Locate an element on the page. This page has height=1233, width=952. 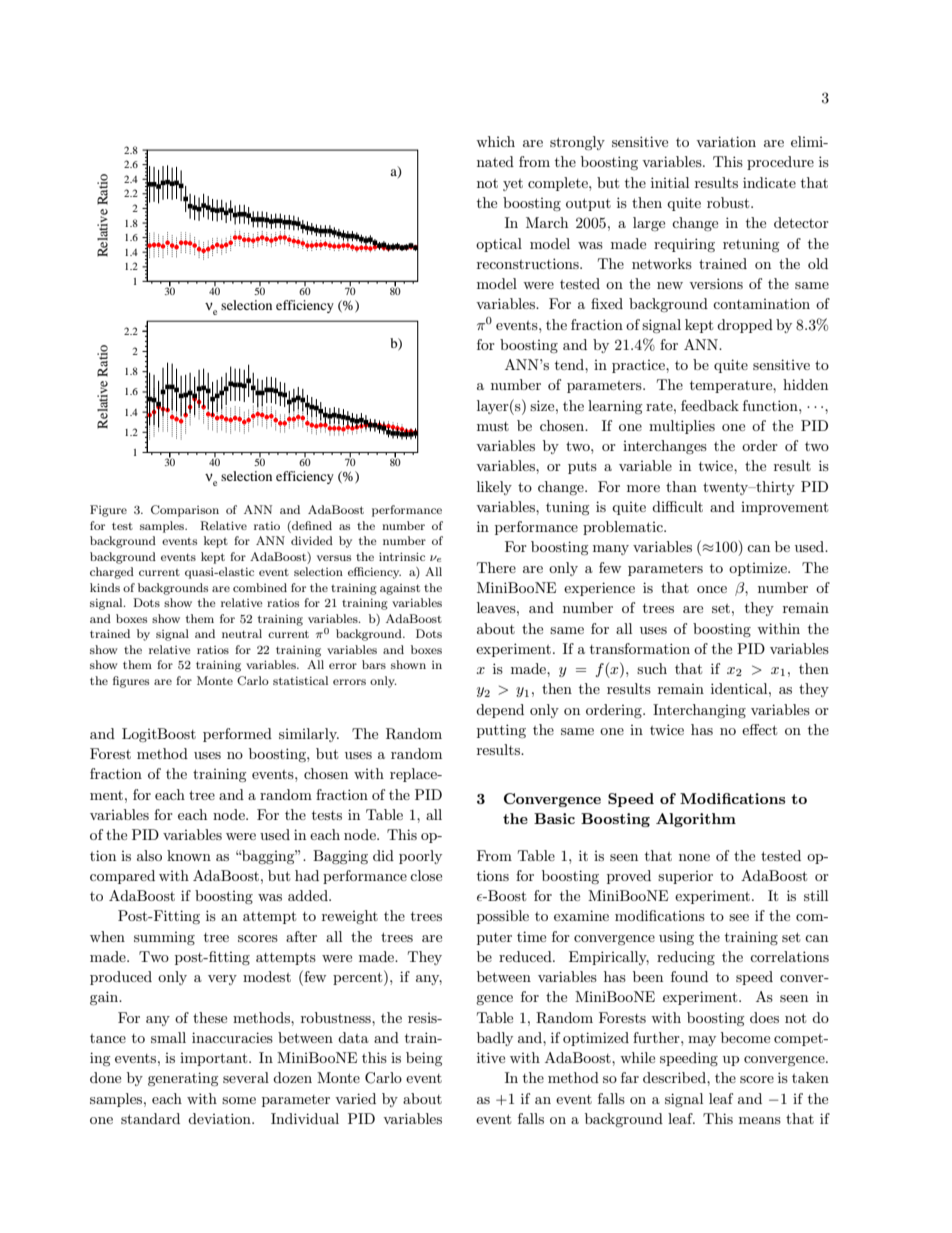
must is located at coordinates (493, 426).
